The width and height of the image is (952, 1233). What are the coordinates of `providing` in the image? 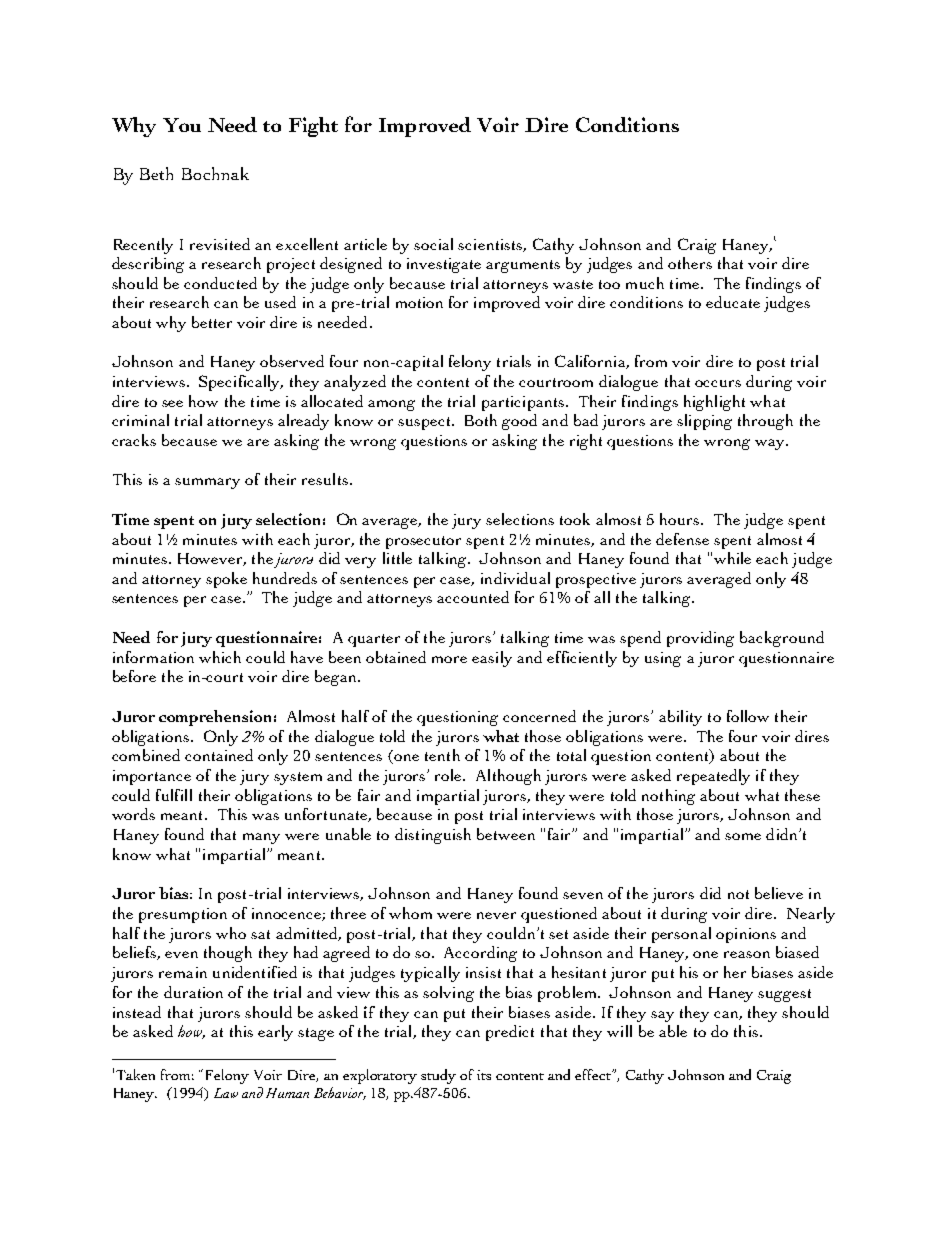 It's located at (700, 639).
